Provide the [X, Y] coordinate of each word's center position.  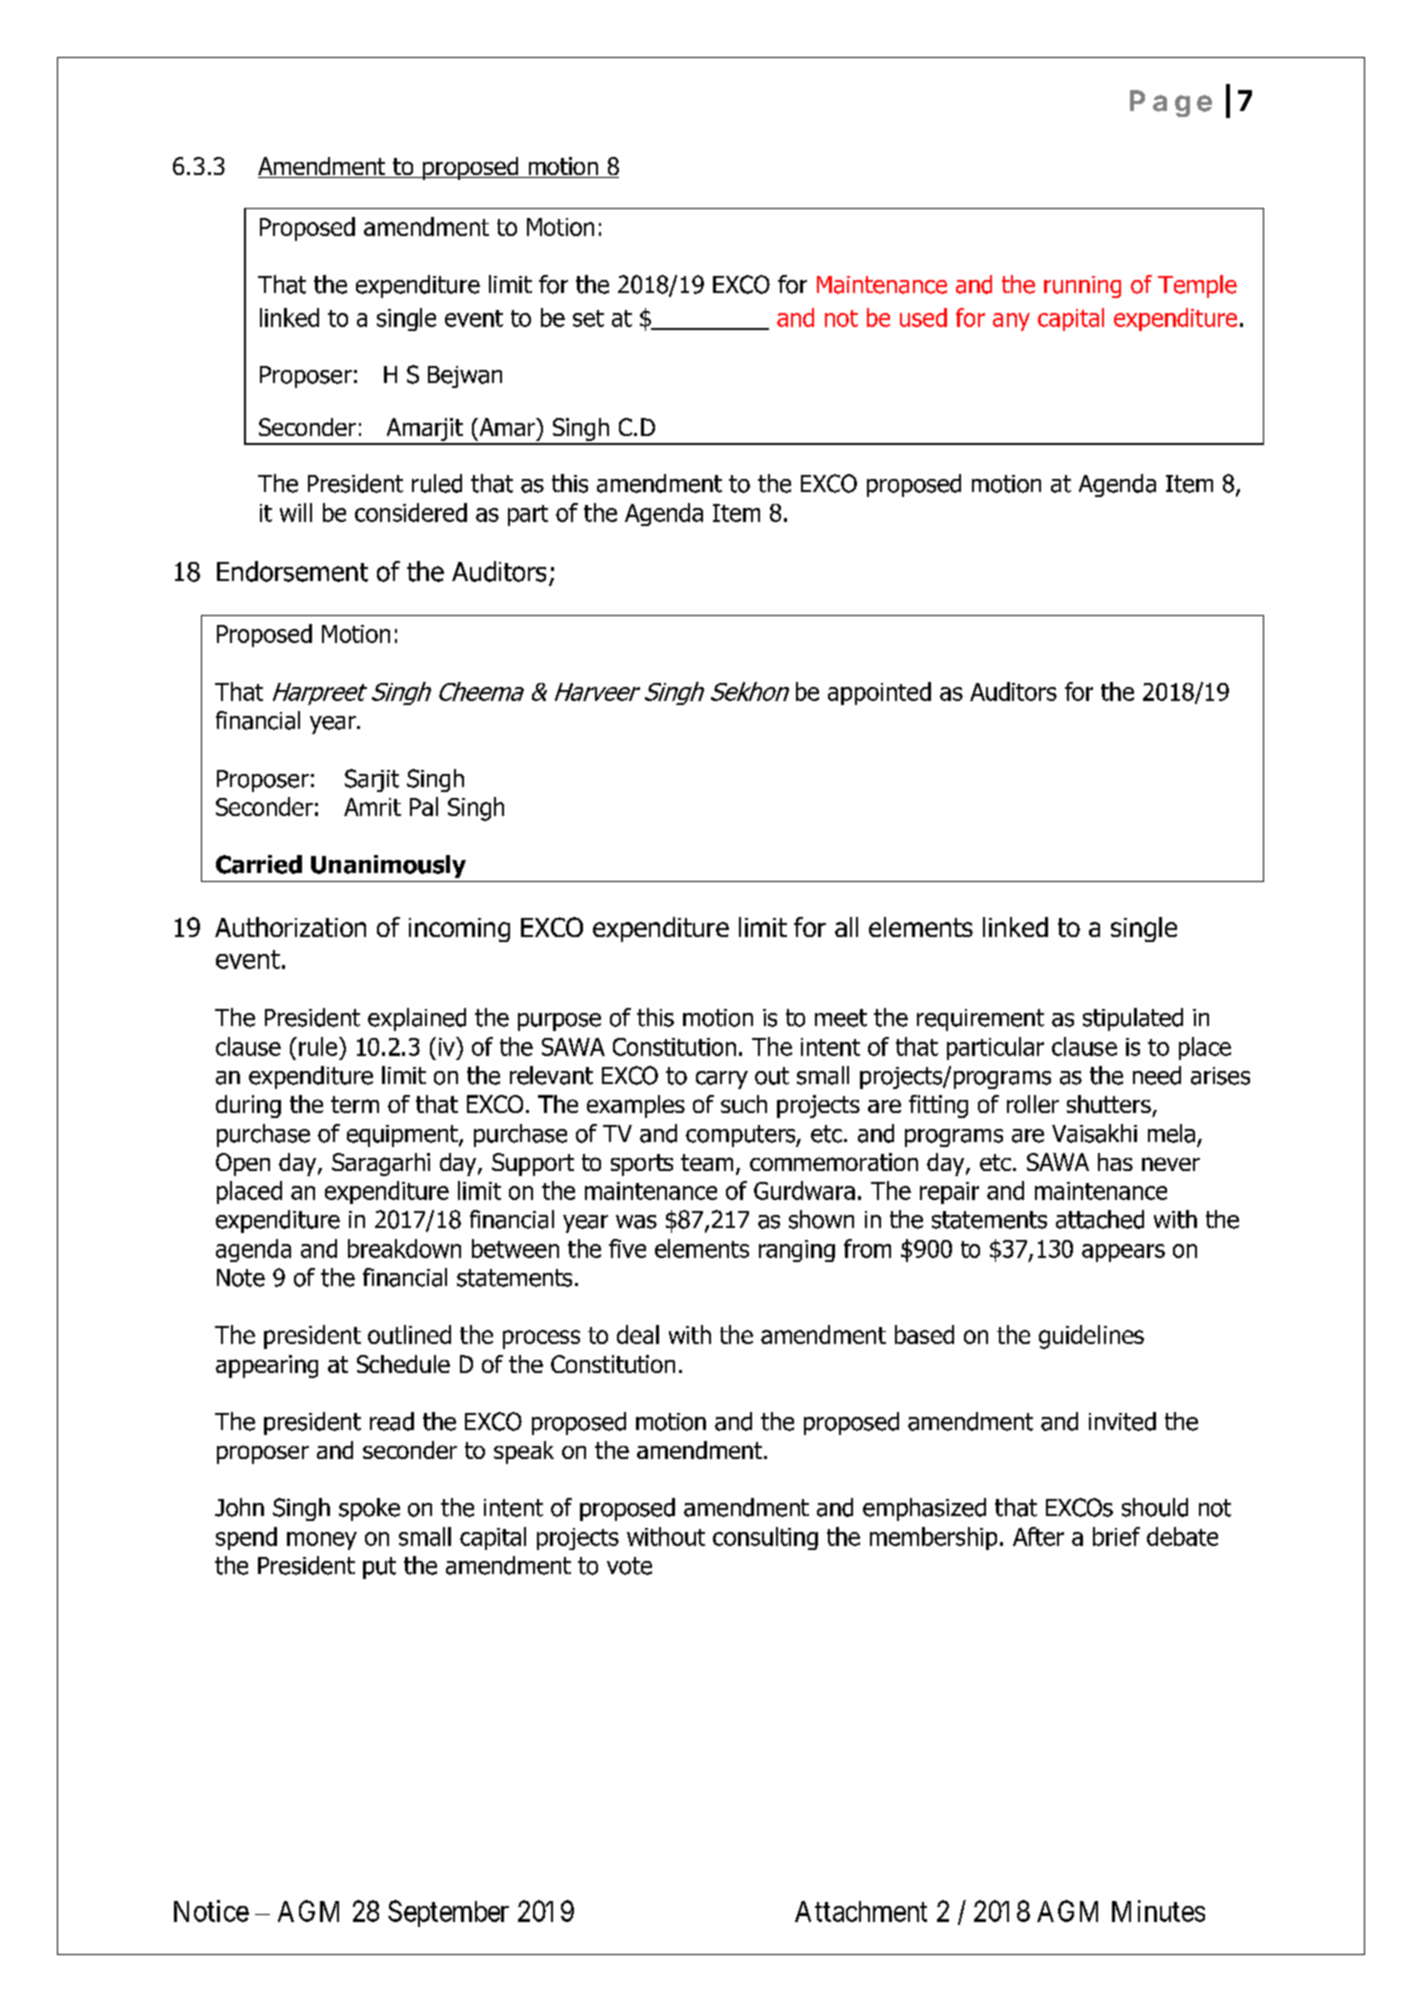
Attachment [861, 1911]
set [588, 318]
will [296, 512]
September [448, 1913]
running [1082, 287]
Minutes [1158, 1911]
